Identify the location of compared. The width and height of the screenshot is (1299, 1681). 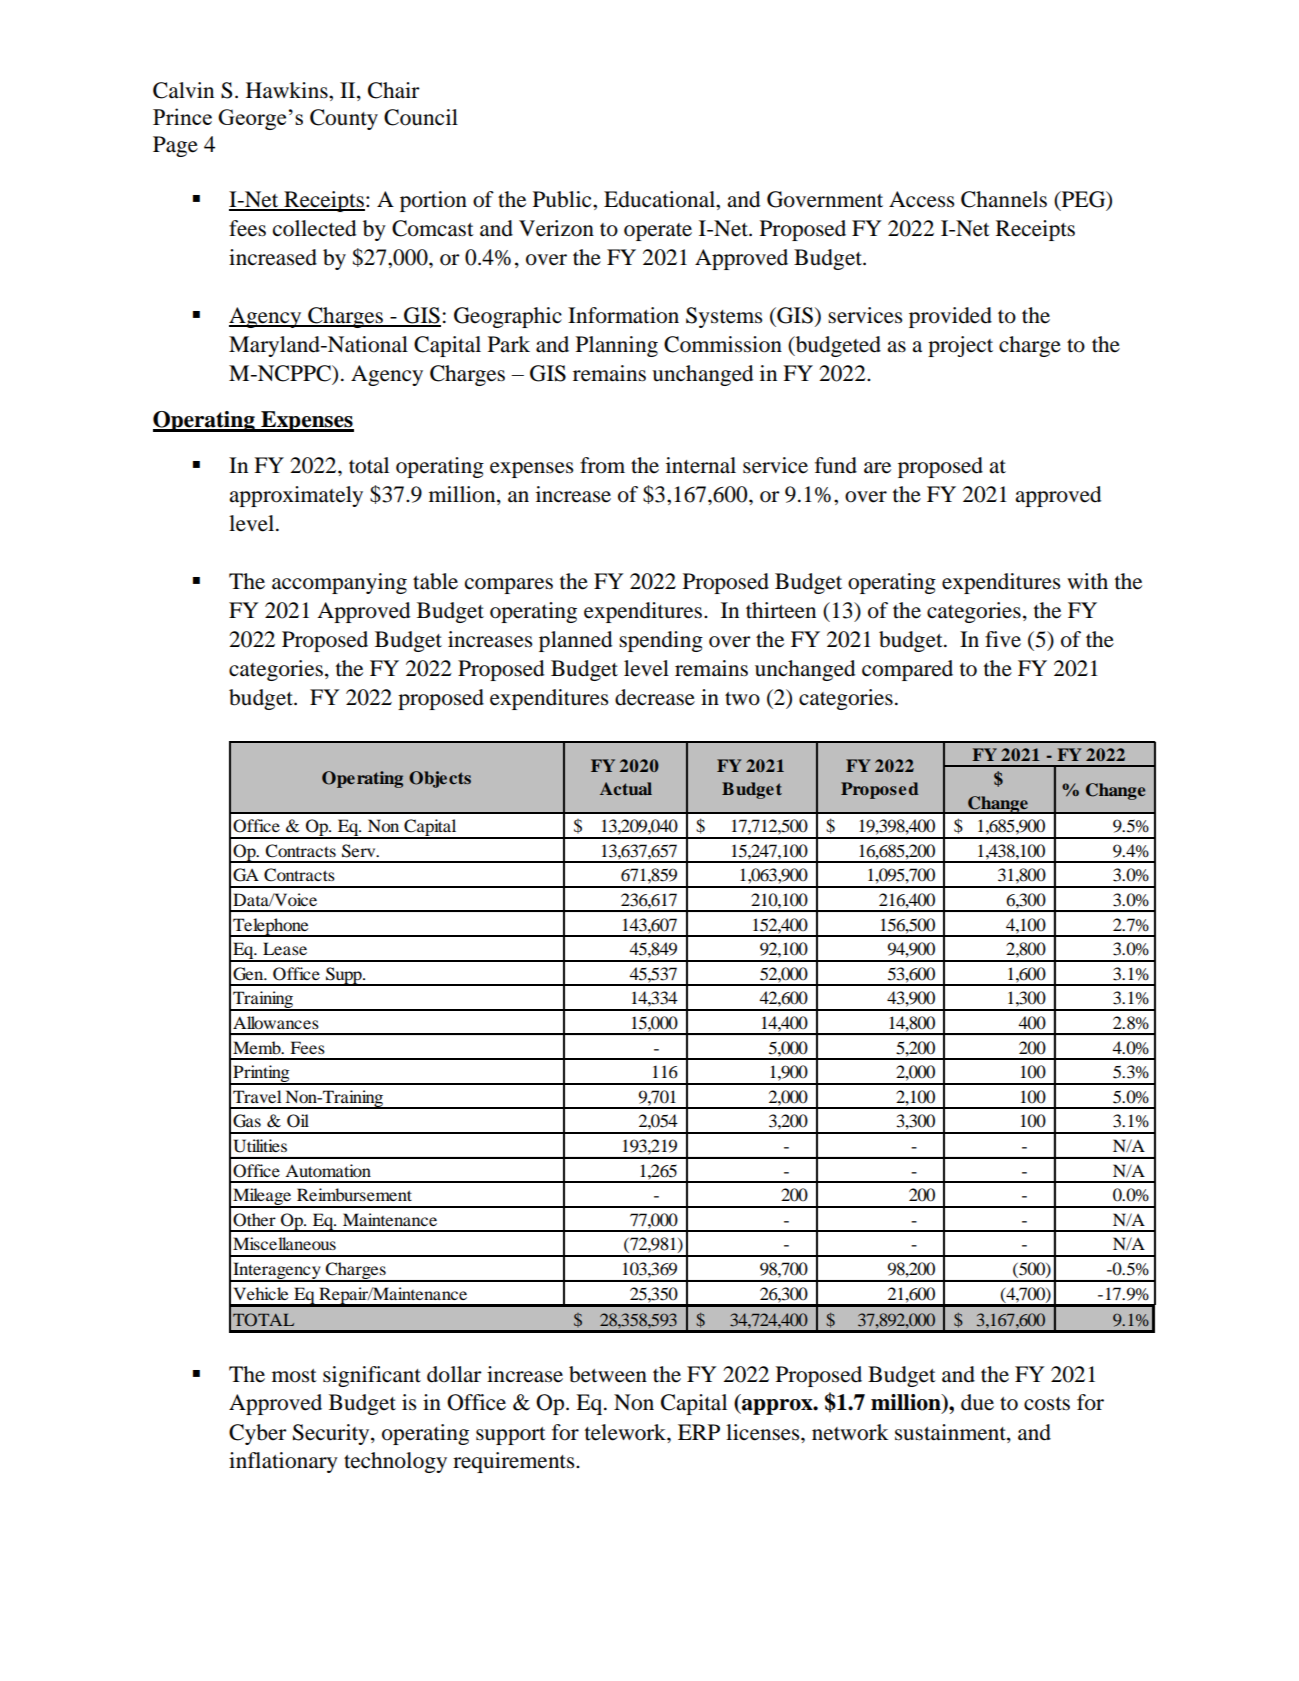
(907, 670).
